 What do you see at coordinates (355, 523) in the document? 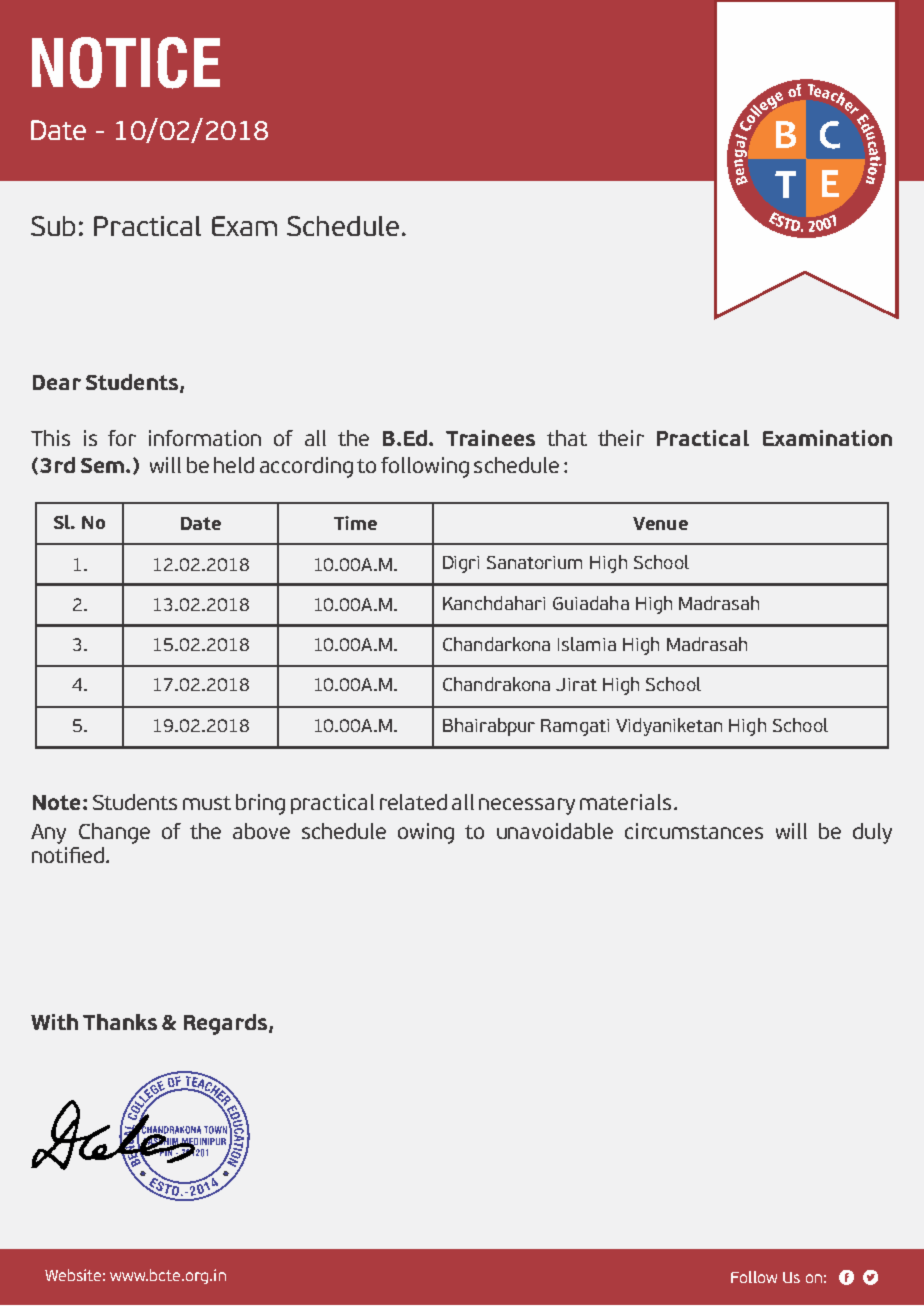
I see `Time` at bounding box center [355, 523].
